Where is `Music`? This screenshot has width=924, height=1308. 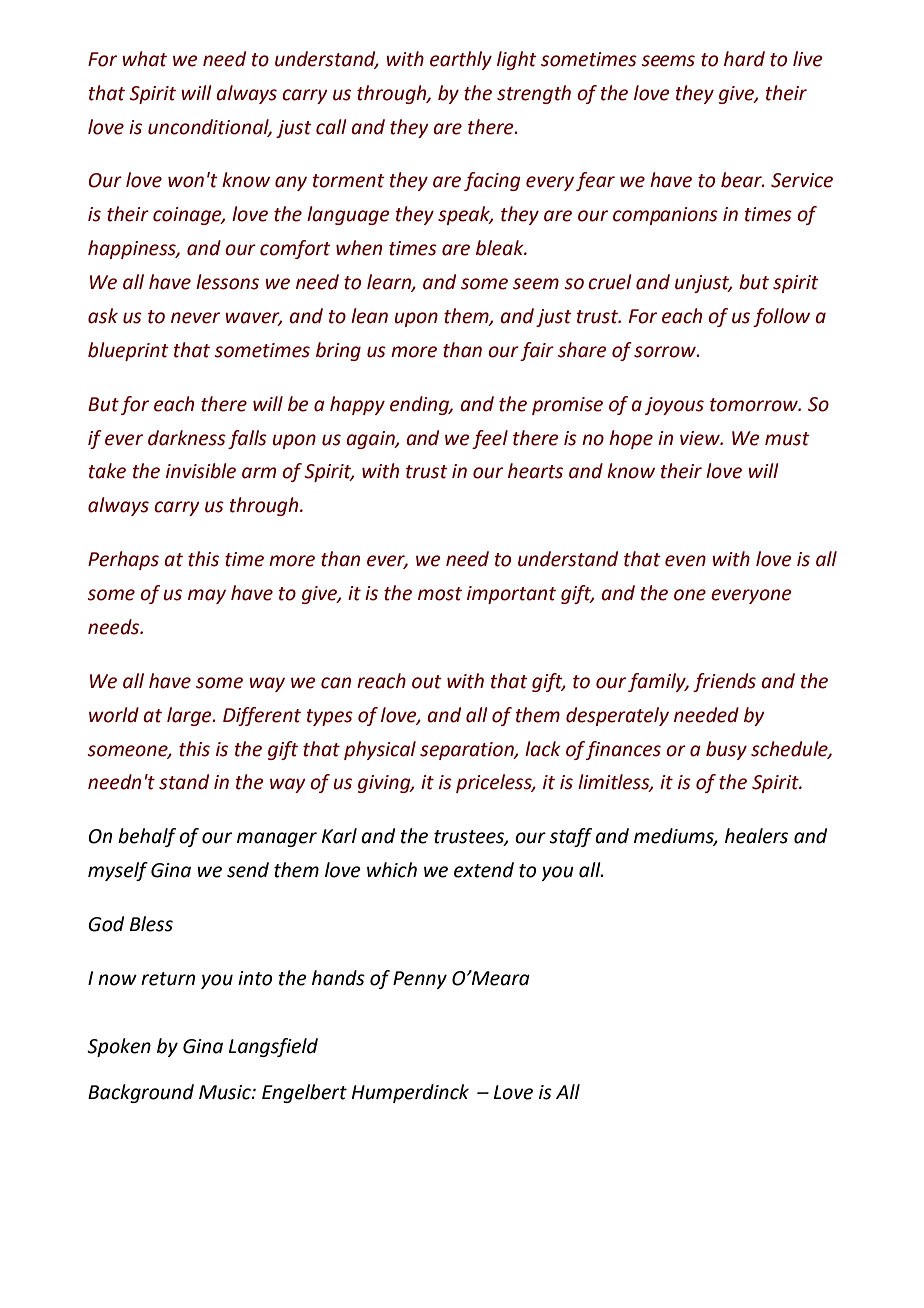 Music is located at coordinates (226, 1092).
